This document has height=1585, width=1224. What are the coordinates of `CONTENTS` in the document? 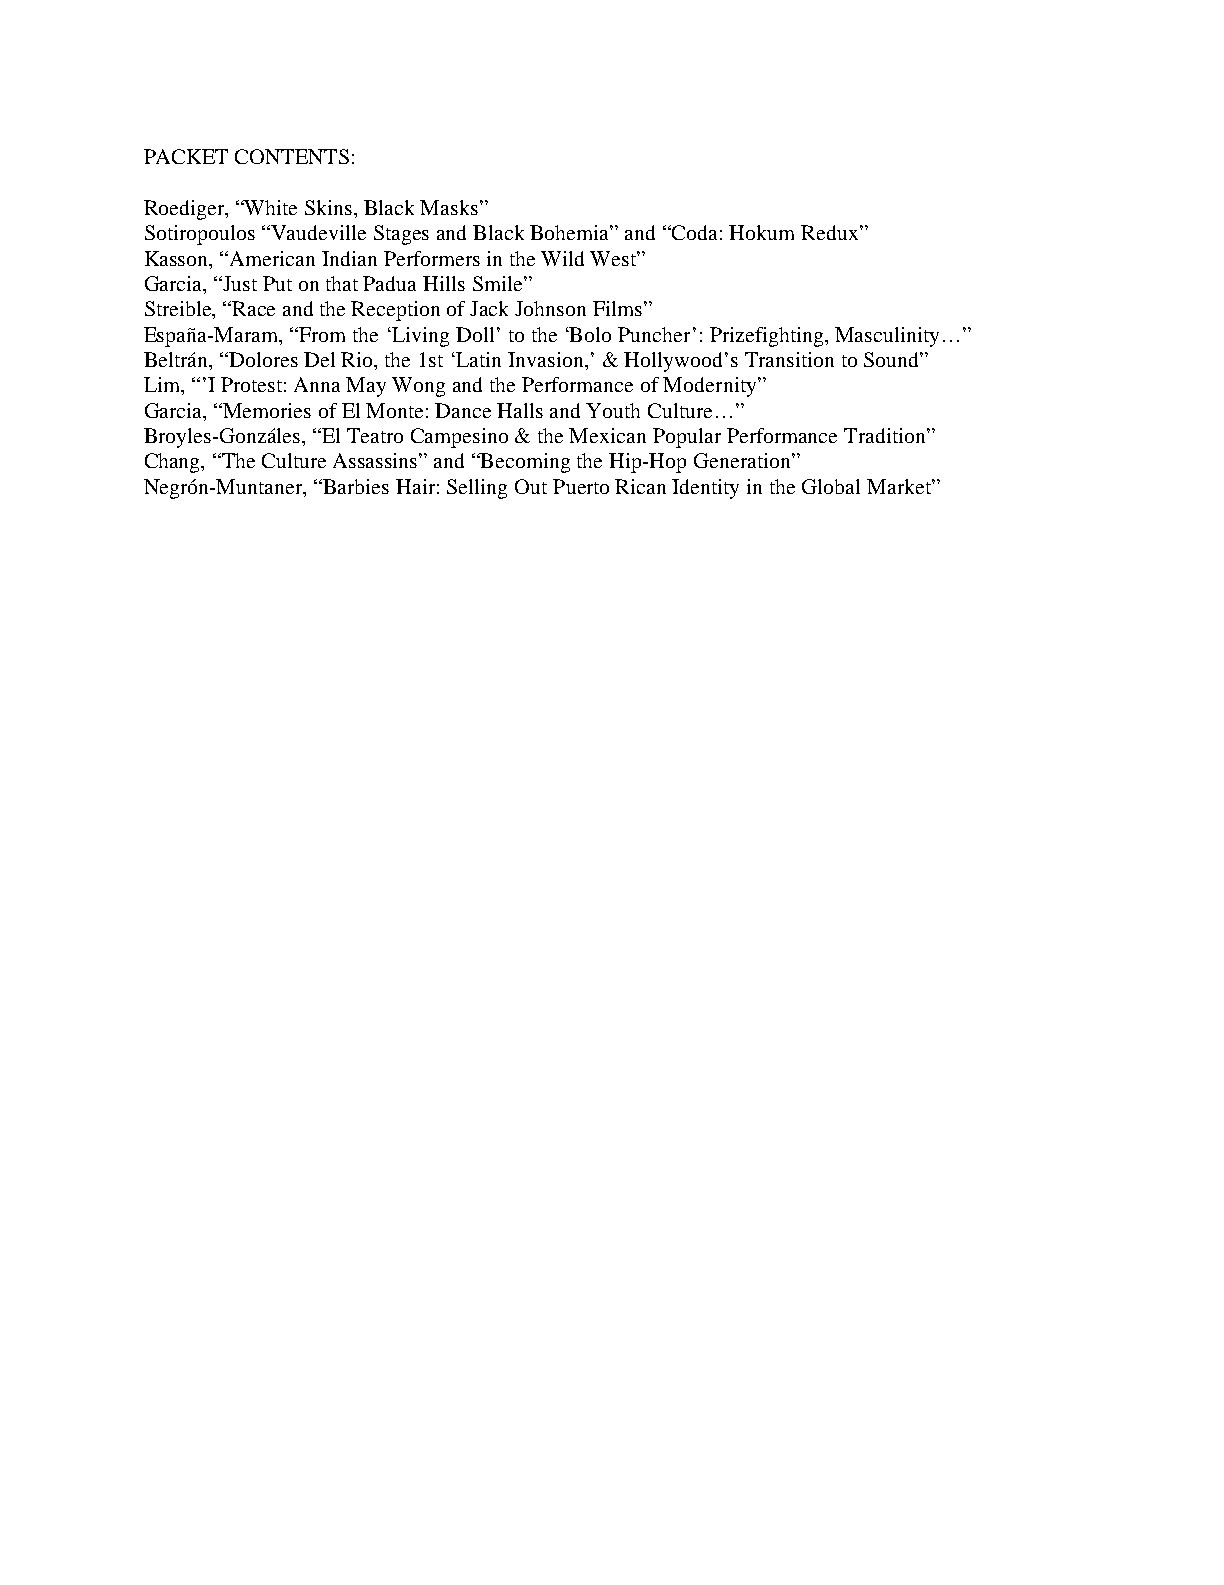 It's located at (292, 156).
